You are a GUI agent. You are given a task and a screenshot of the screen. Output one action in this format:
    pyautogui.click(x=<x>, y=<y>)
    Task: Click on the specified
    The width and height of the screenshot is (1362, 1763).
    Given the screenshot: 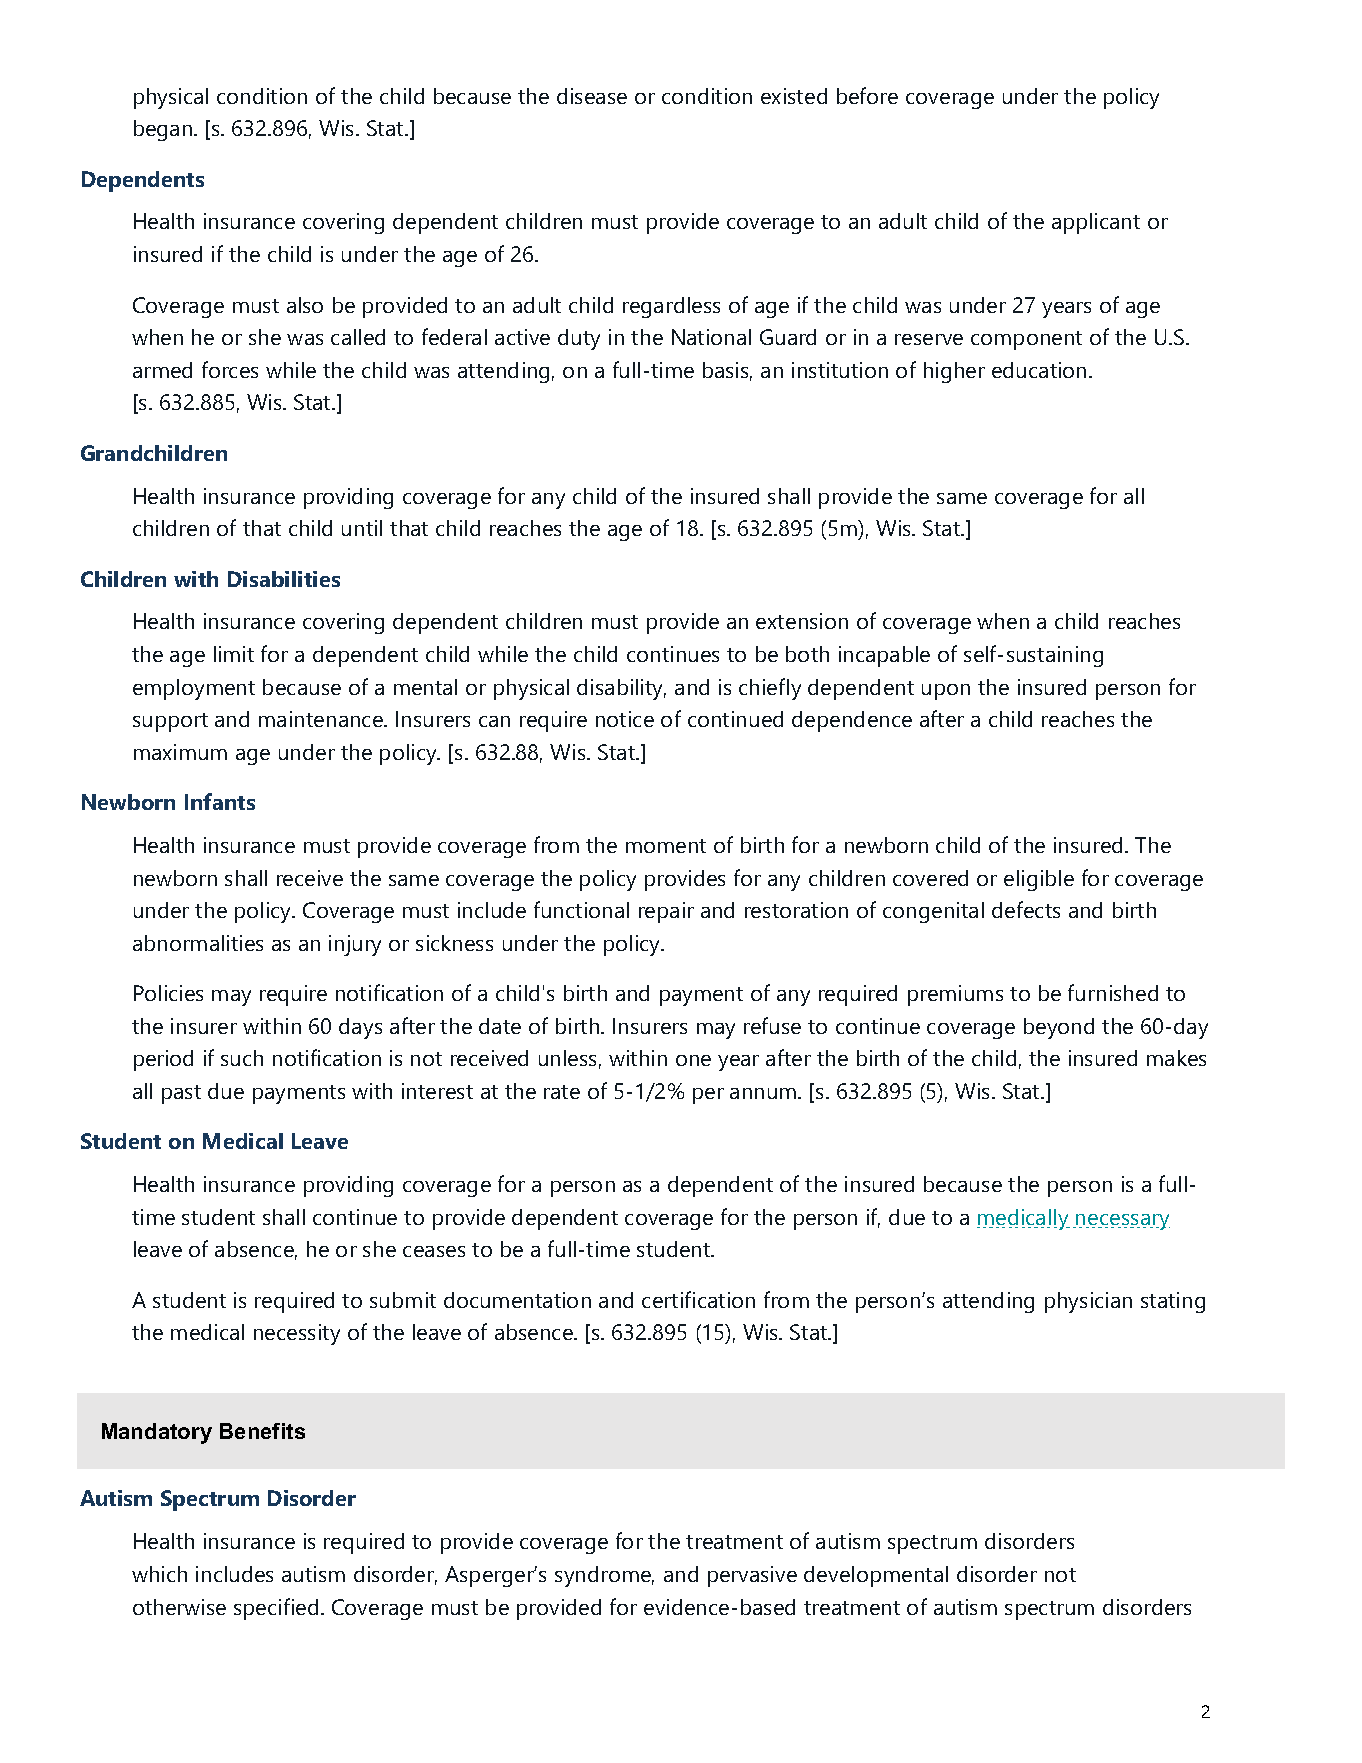 What is the action you would take?
    pyautogui.click(x=276, y=1609)
